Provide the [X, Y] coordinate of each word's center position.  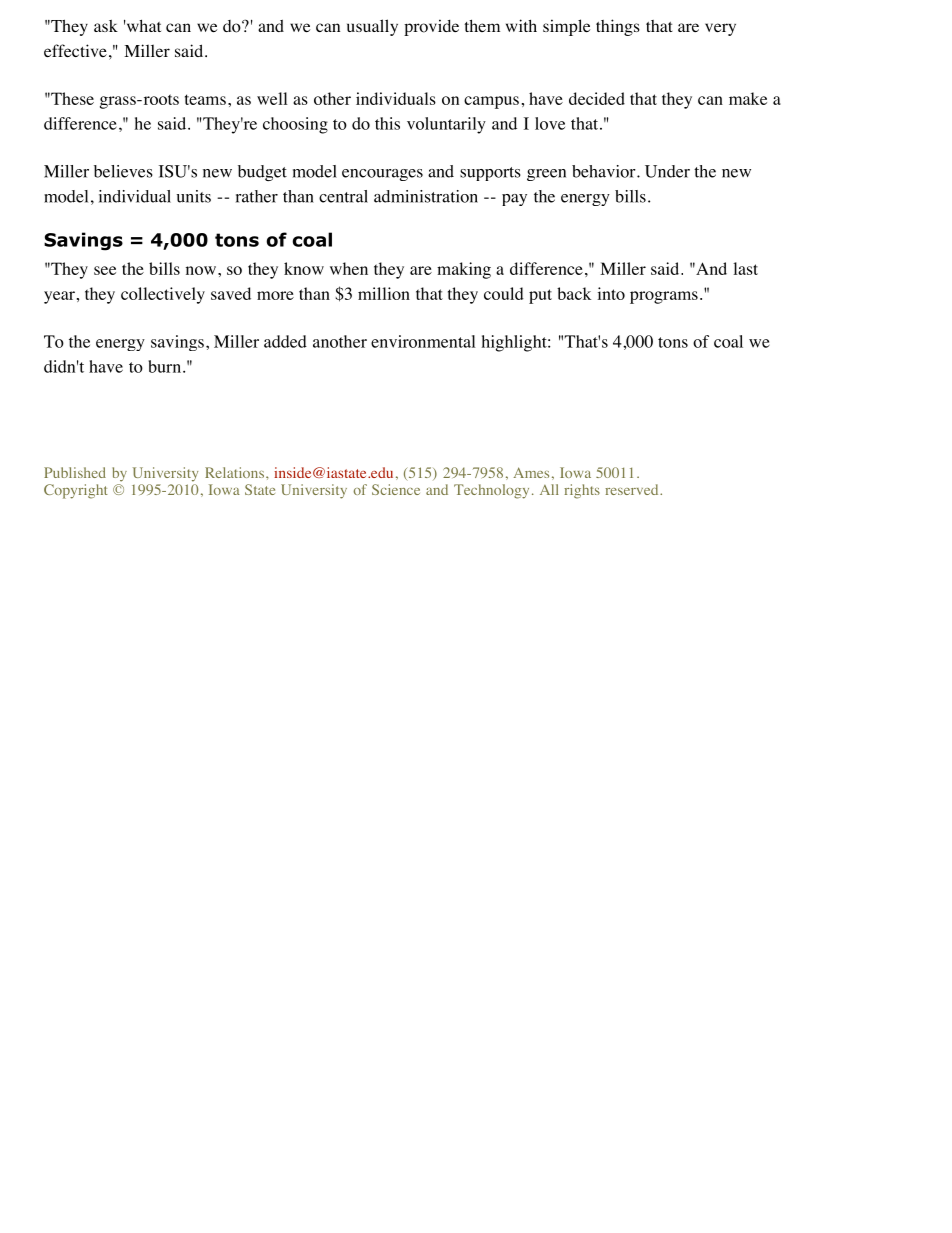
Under [667, 171]
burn [164, 366]
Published [75, 472]
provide [431, 27]
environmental [423, 341]
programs [664, 297]
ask [106, 26]
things [618, 27]
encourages [382, 175]
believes [123, 171]
